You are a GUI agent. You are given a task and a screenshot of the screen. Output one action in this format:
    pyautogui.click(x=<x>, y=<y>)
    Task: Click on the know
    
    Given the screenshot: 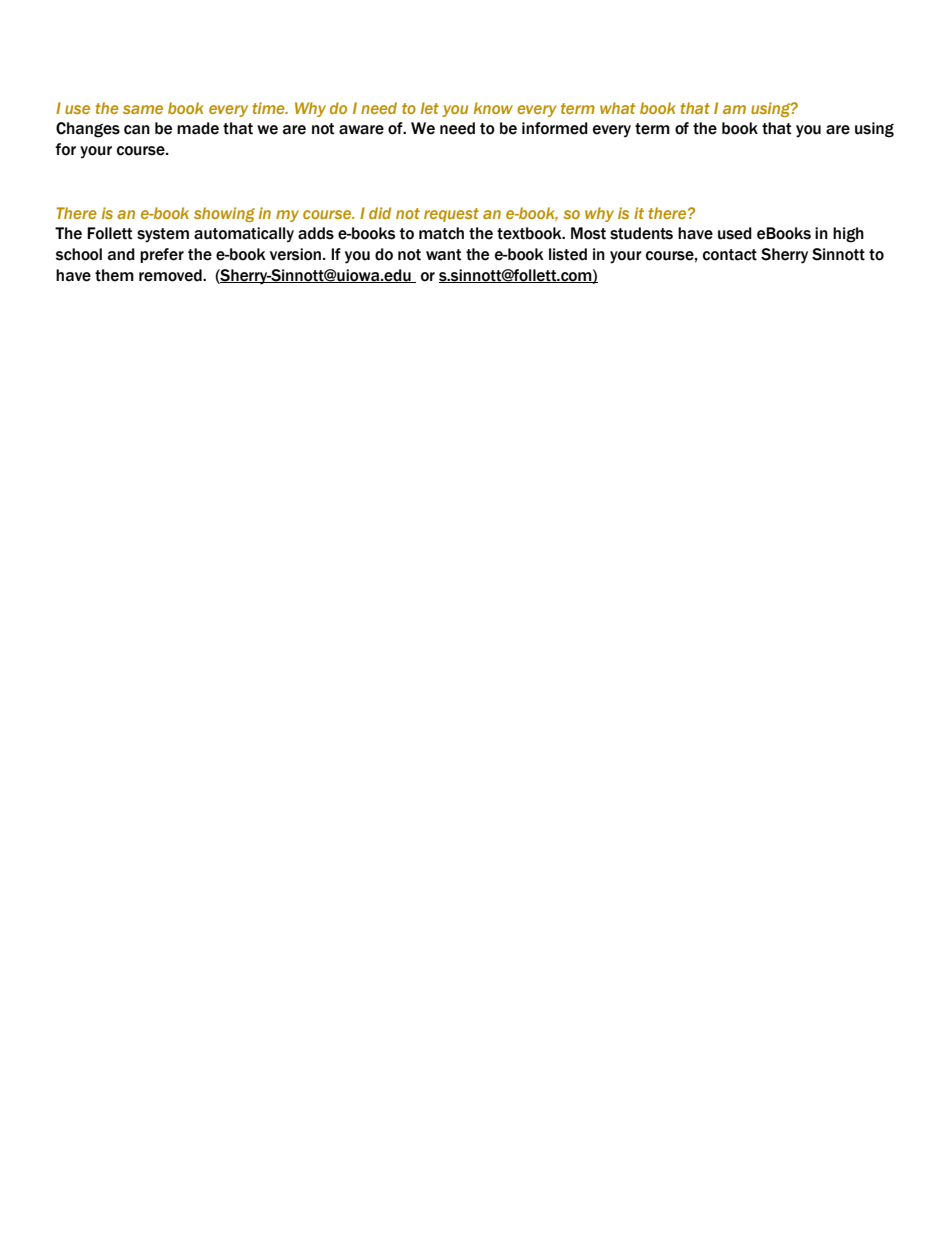 What is the action you would take?
    pyautogui.click(x=493, y=108)
